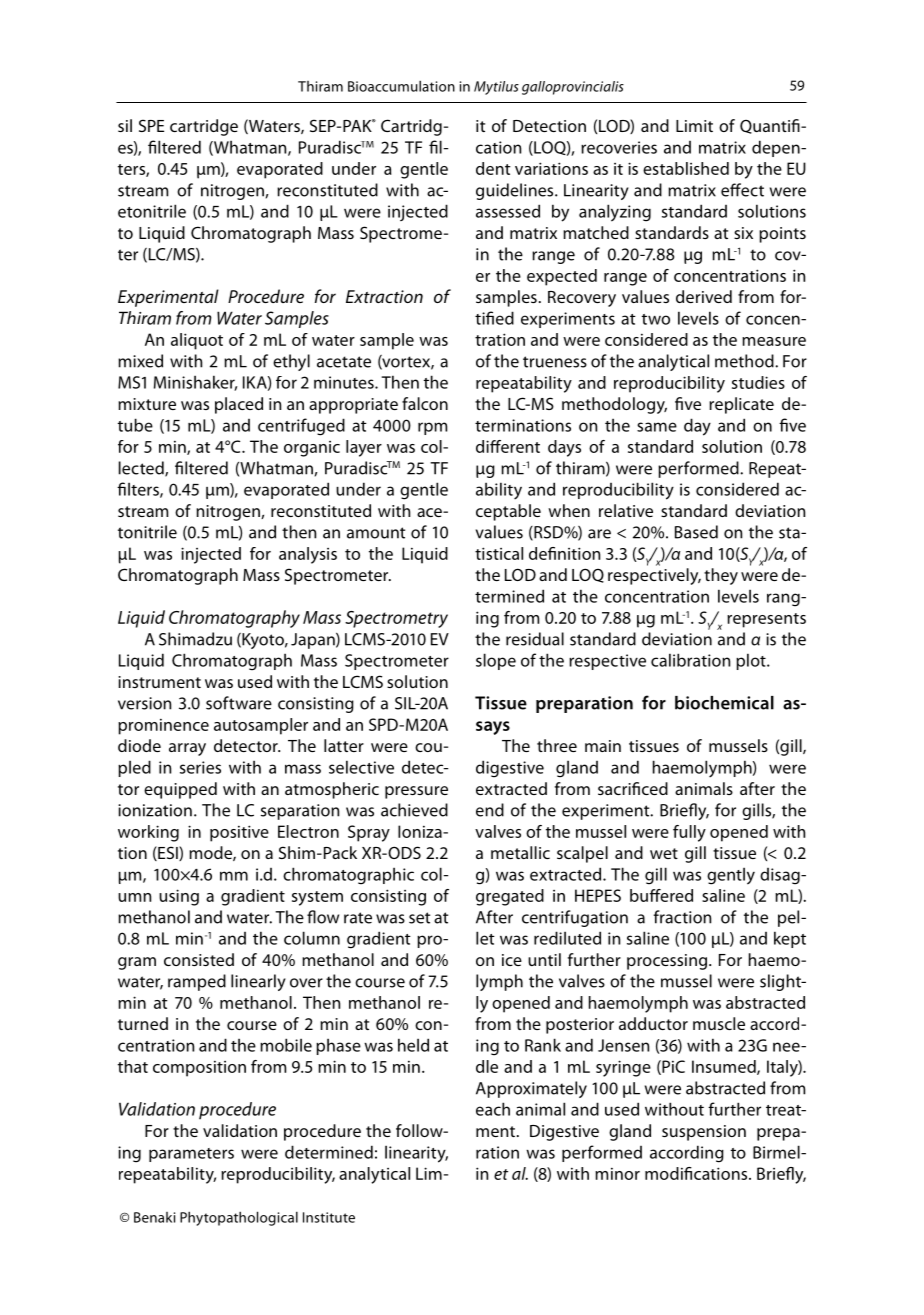  What do you see at coordinates (496, 661) in the screenshot?
I see `slope` at bounding box center [496, 661].
